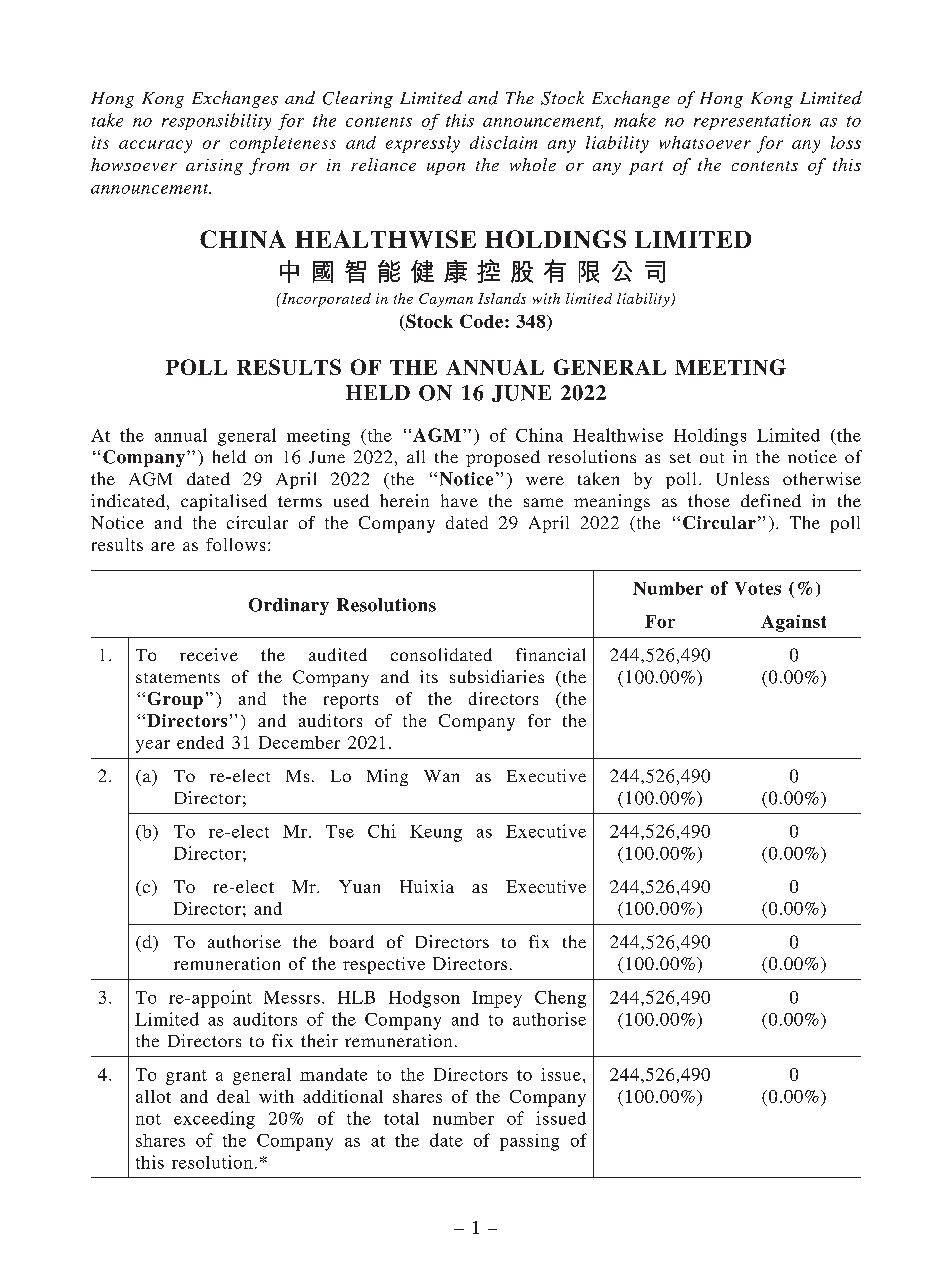  Describe the element at coordinates (793, 623) in the document. I see `Against` at that location.
